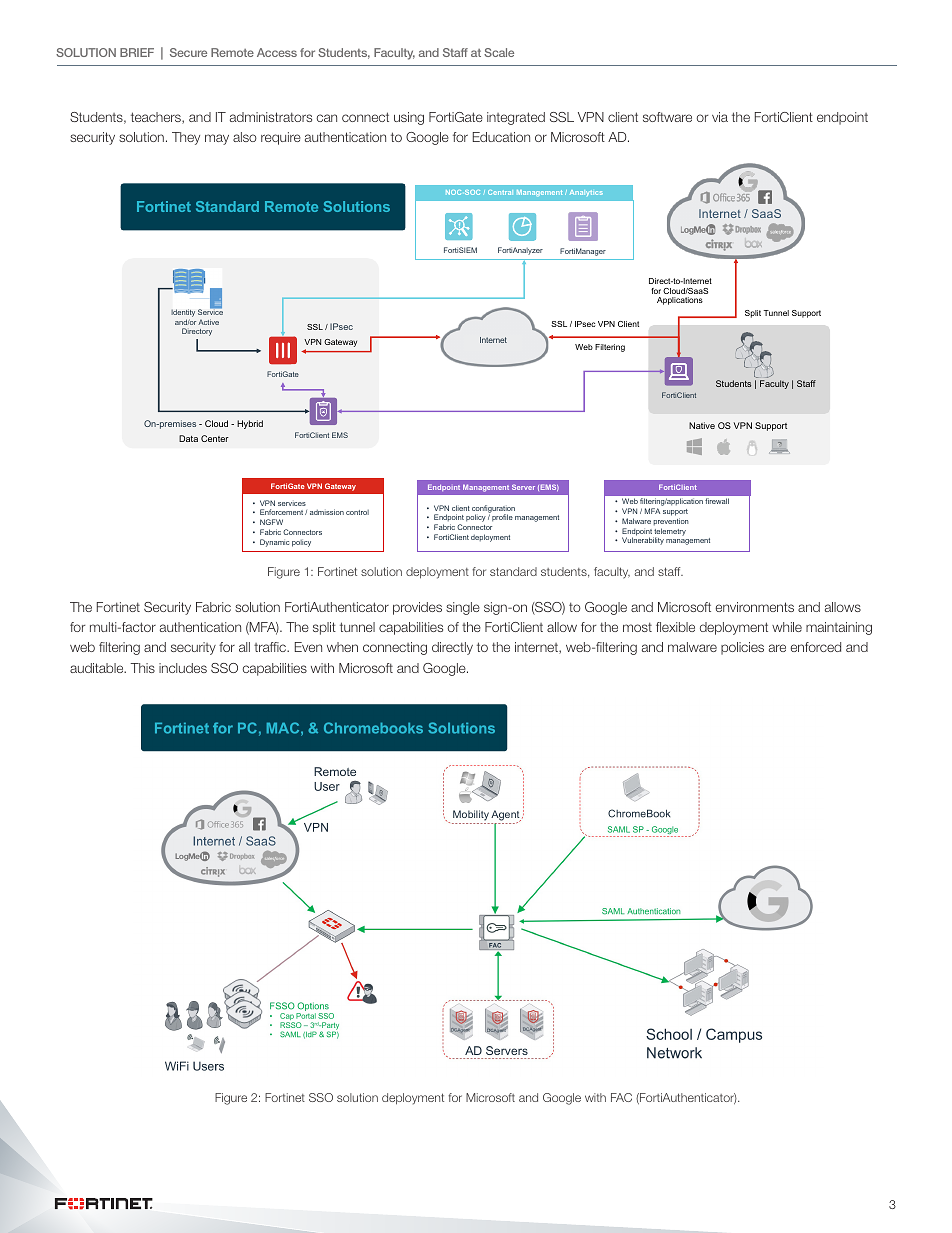 Image resolution: width=952 pixels, height=1233 pixels. Describe the element at coordinates (274, 543) in the page. I see `Dynamic` at that location.
